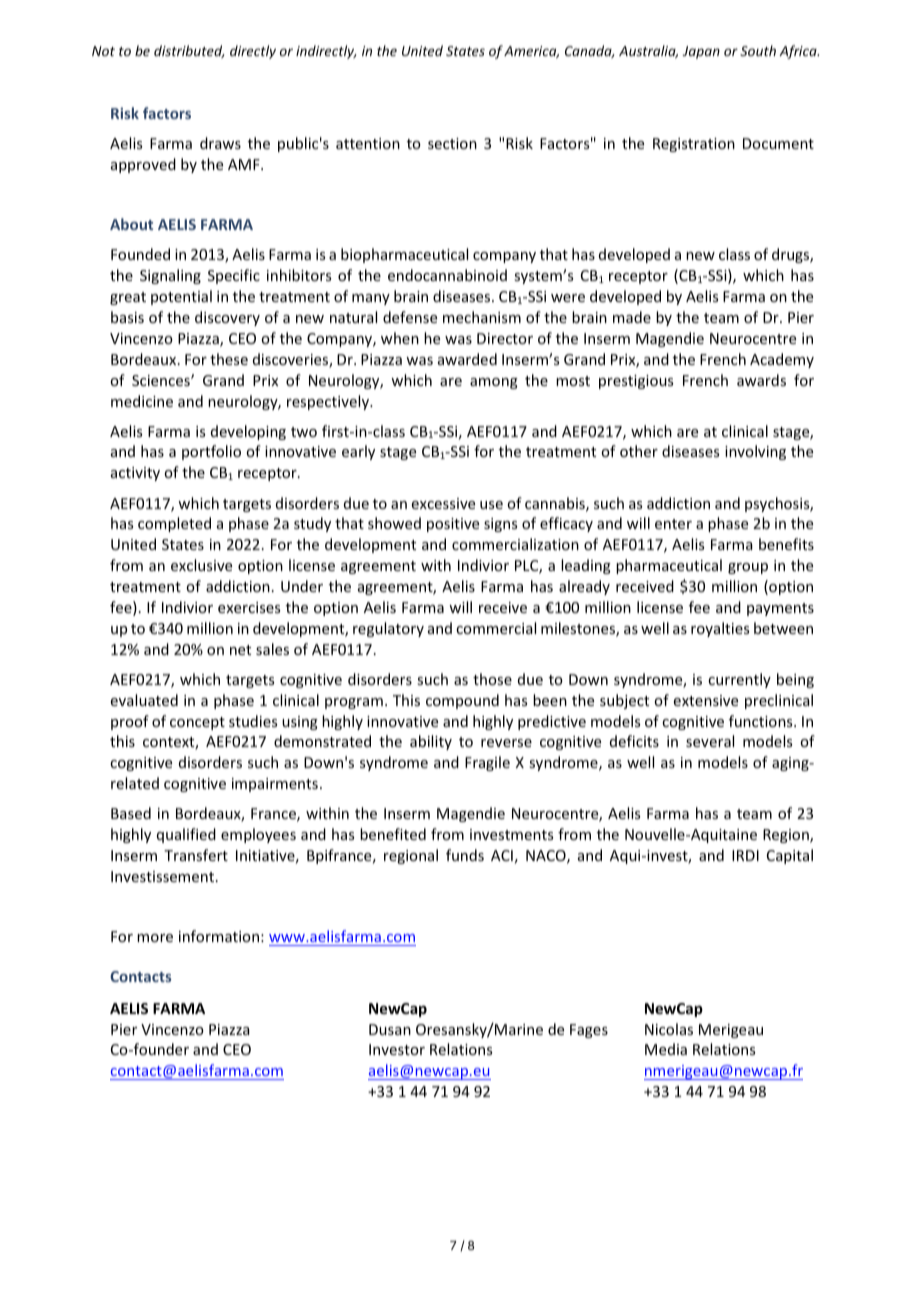 The width and height of the image is (924, 1308). I want to click on positive, so click(453, 525).
